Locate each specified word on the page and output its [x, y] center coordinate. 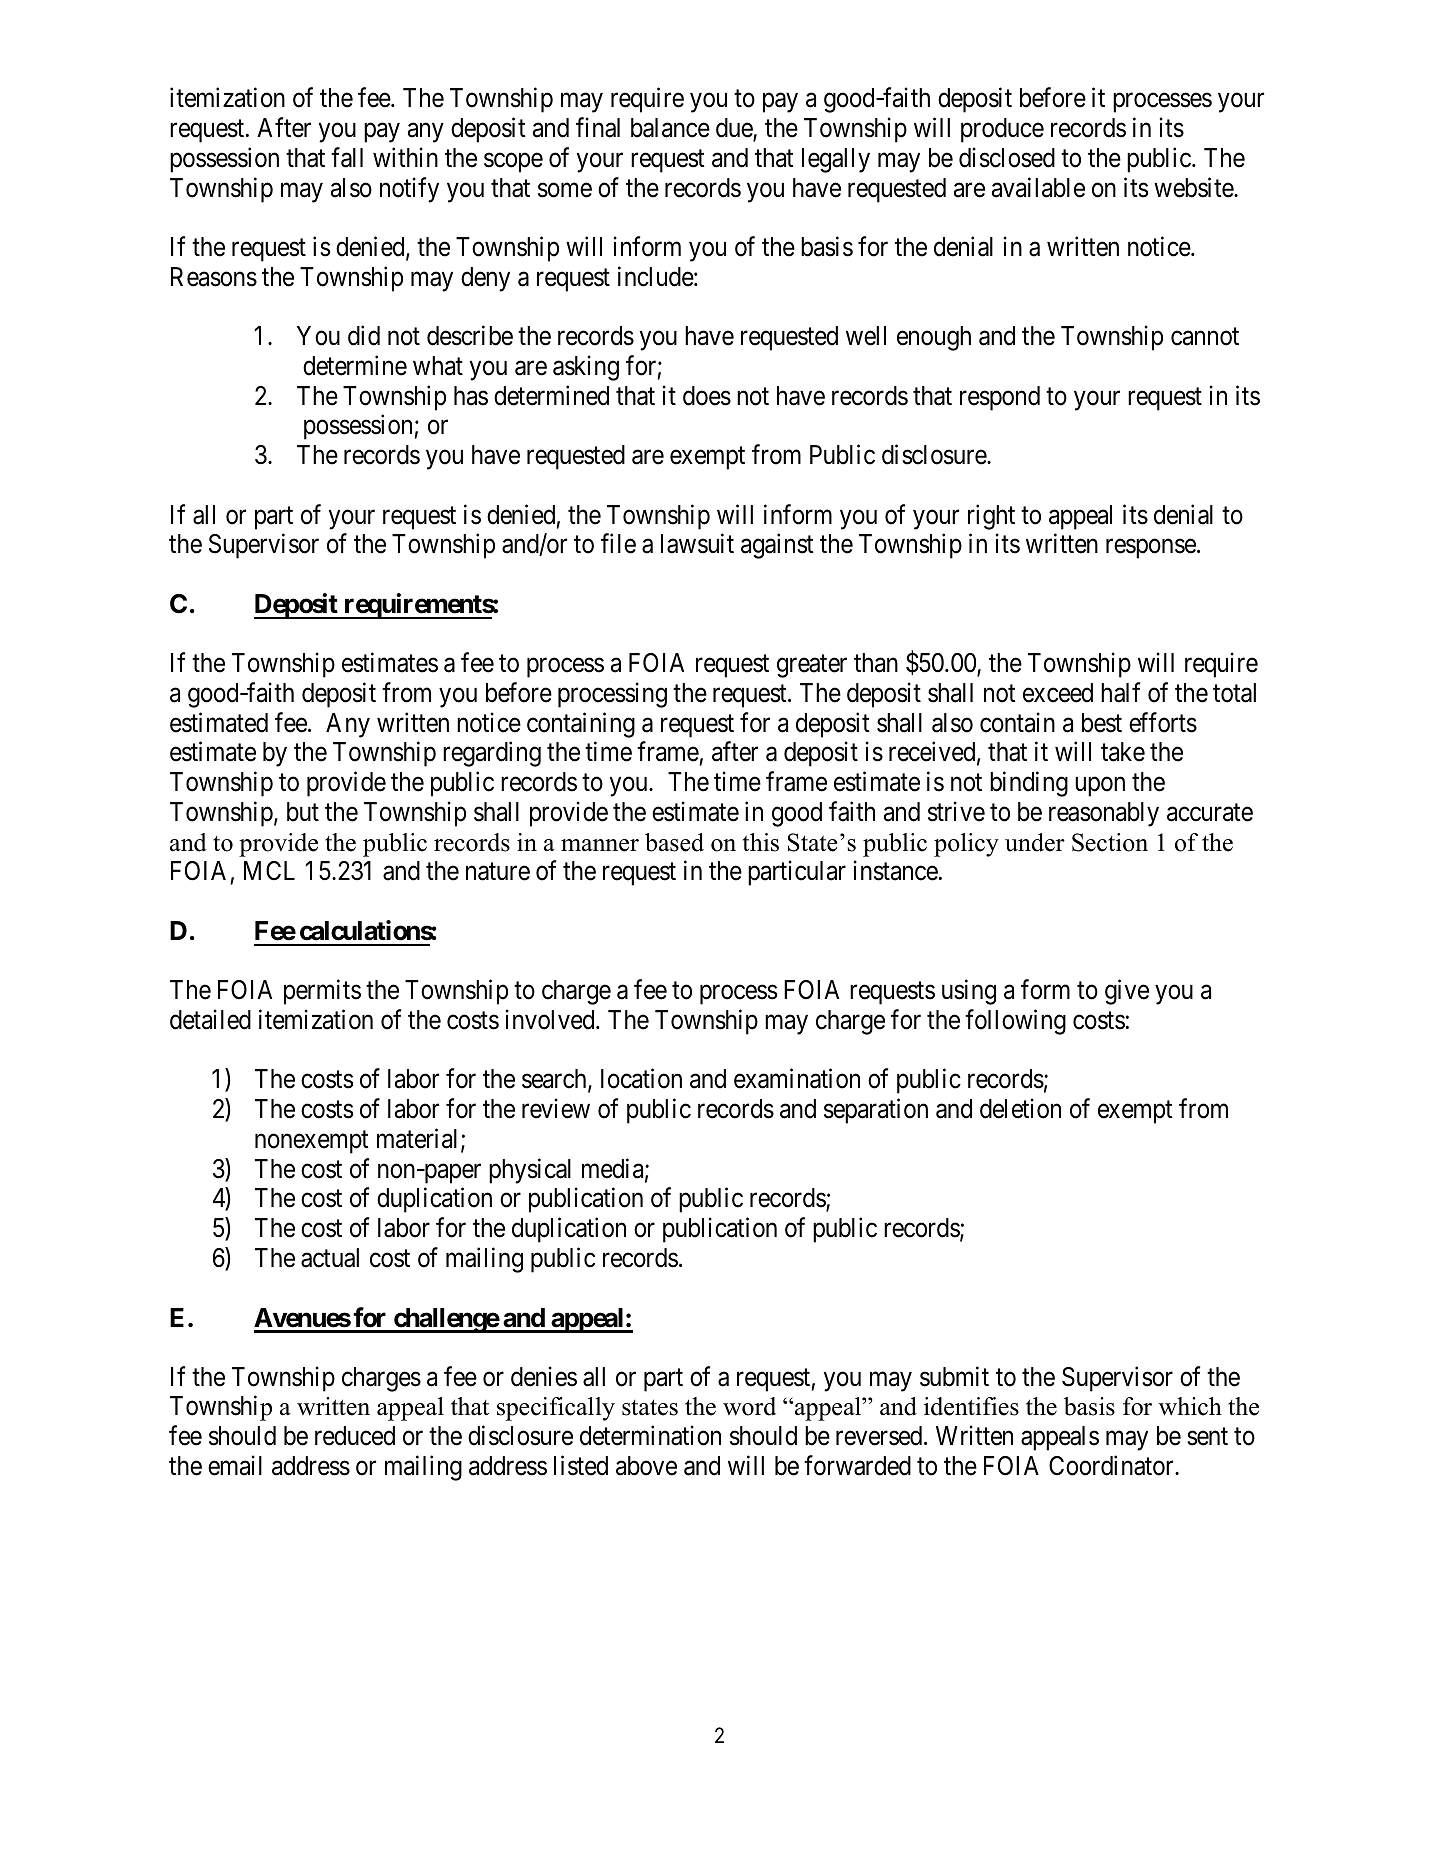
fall [347, 157]
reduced [355, 1436]
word [749, 1406]
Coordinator [1112, 1465]
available [1038, 187]
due [735, 129]
